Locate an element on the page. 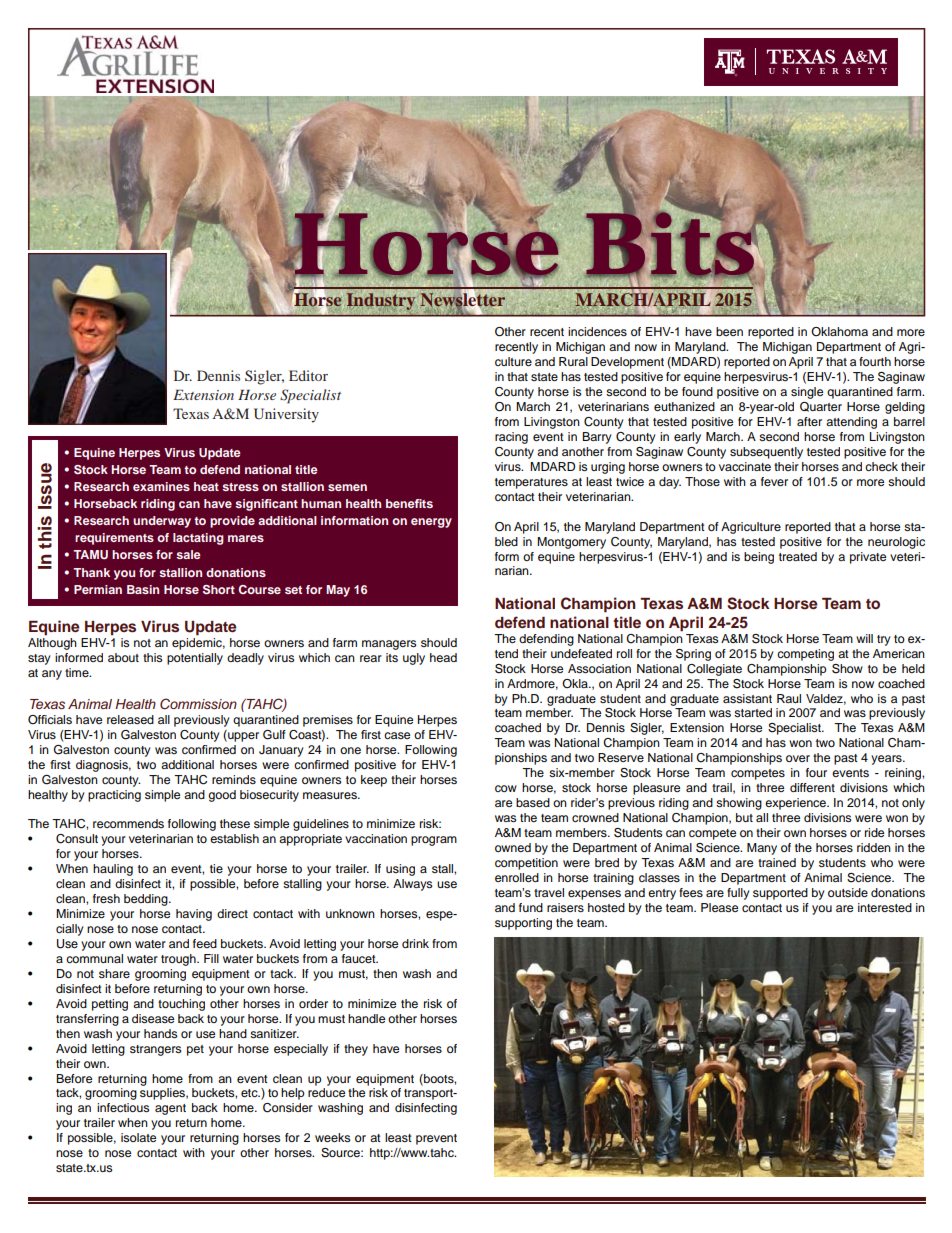 Image resolution: width=952 pixels, height=1233 pixels. program is located at coordinates (434, 841).
